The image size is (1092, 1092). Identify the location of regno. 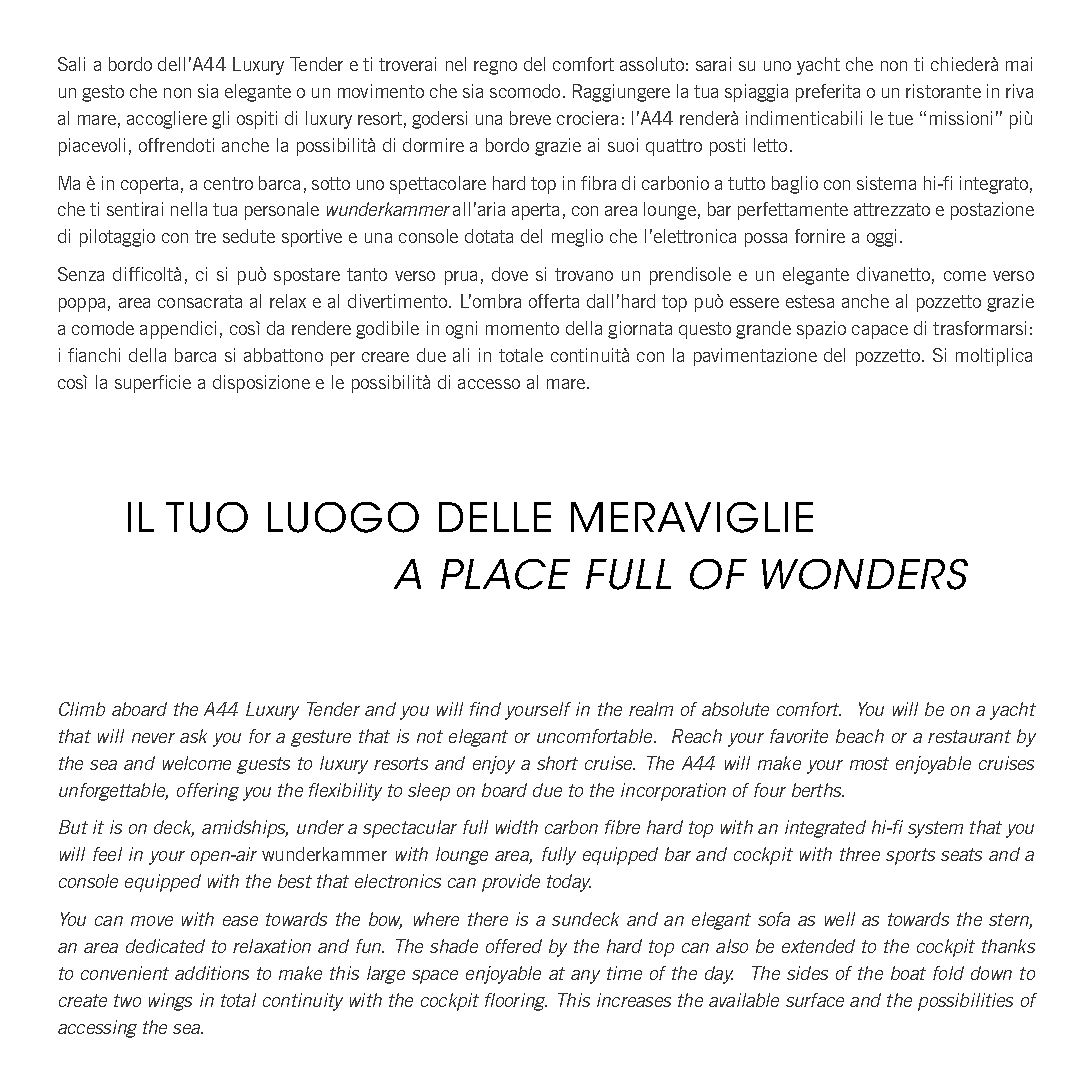
(495, 68).
